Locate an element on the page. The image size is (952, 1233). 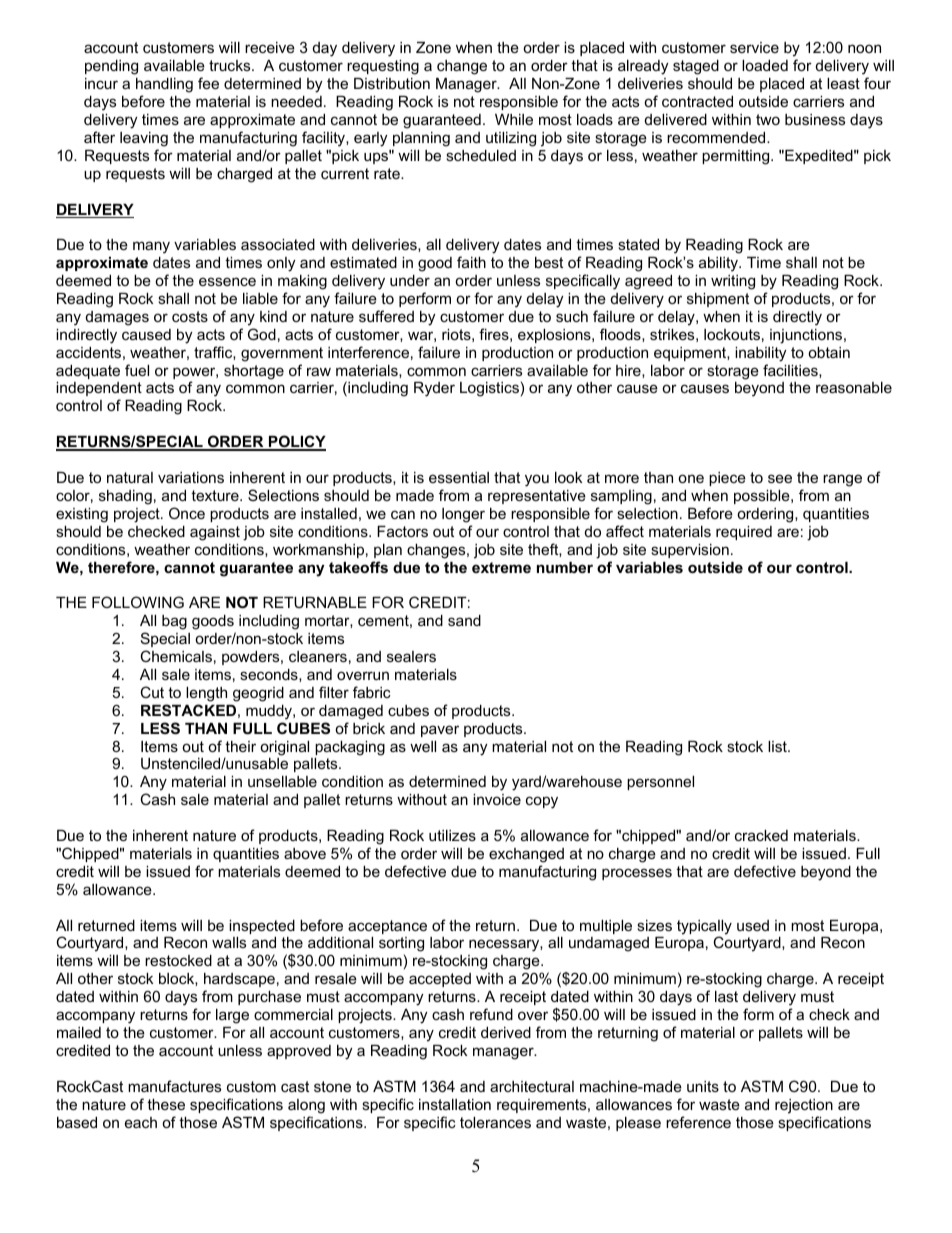
rejection is located at coordinates (804, 1106).
